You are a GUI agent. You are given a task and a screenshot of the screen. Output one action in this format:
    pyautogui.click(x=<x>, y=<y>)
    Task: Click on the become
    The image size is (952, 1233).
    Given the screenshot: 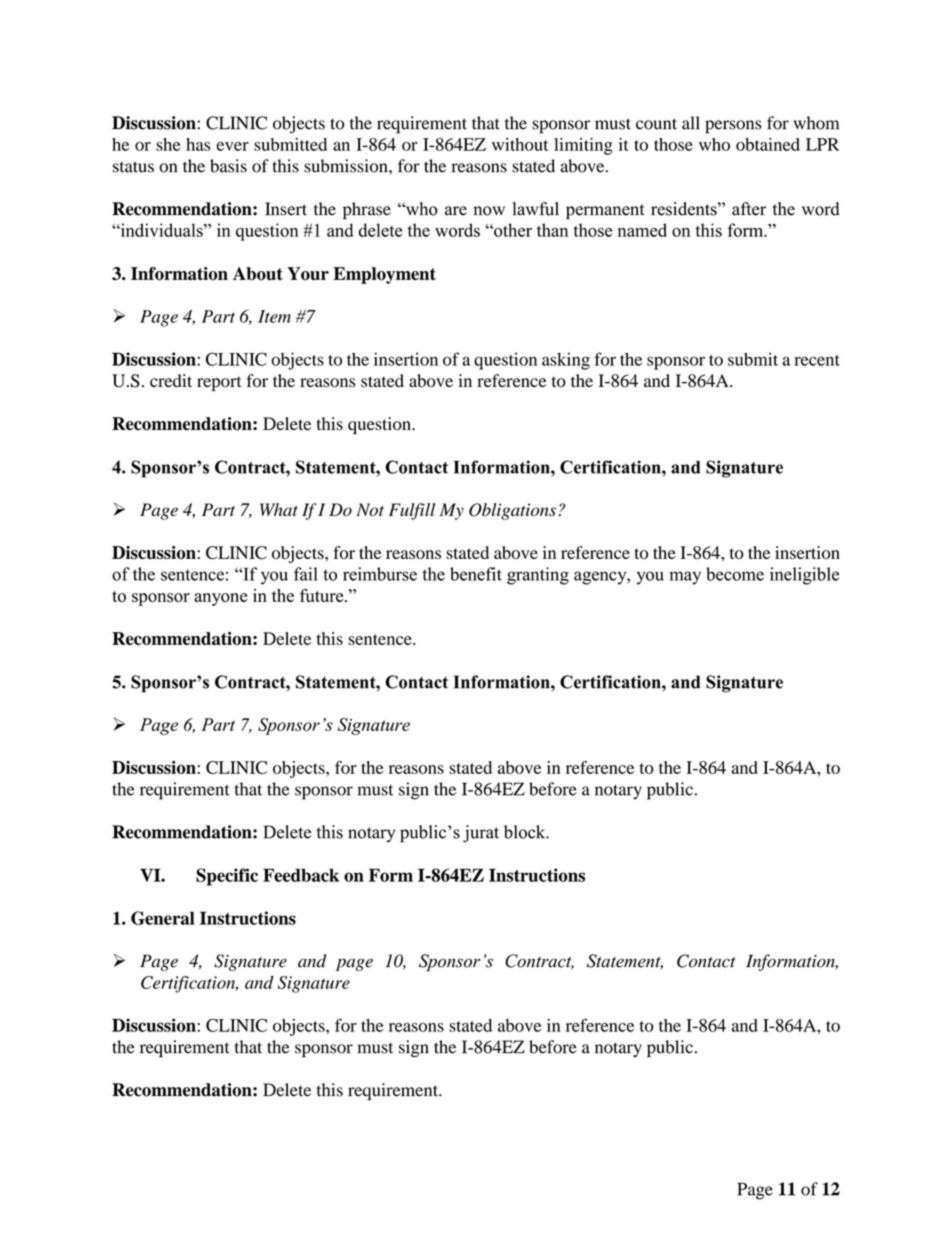 What is the action you would take?
    pyautogui.click(x=735, y=574)
